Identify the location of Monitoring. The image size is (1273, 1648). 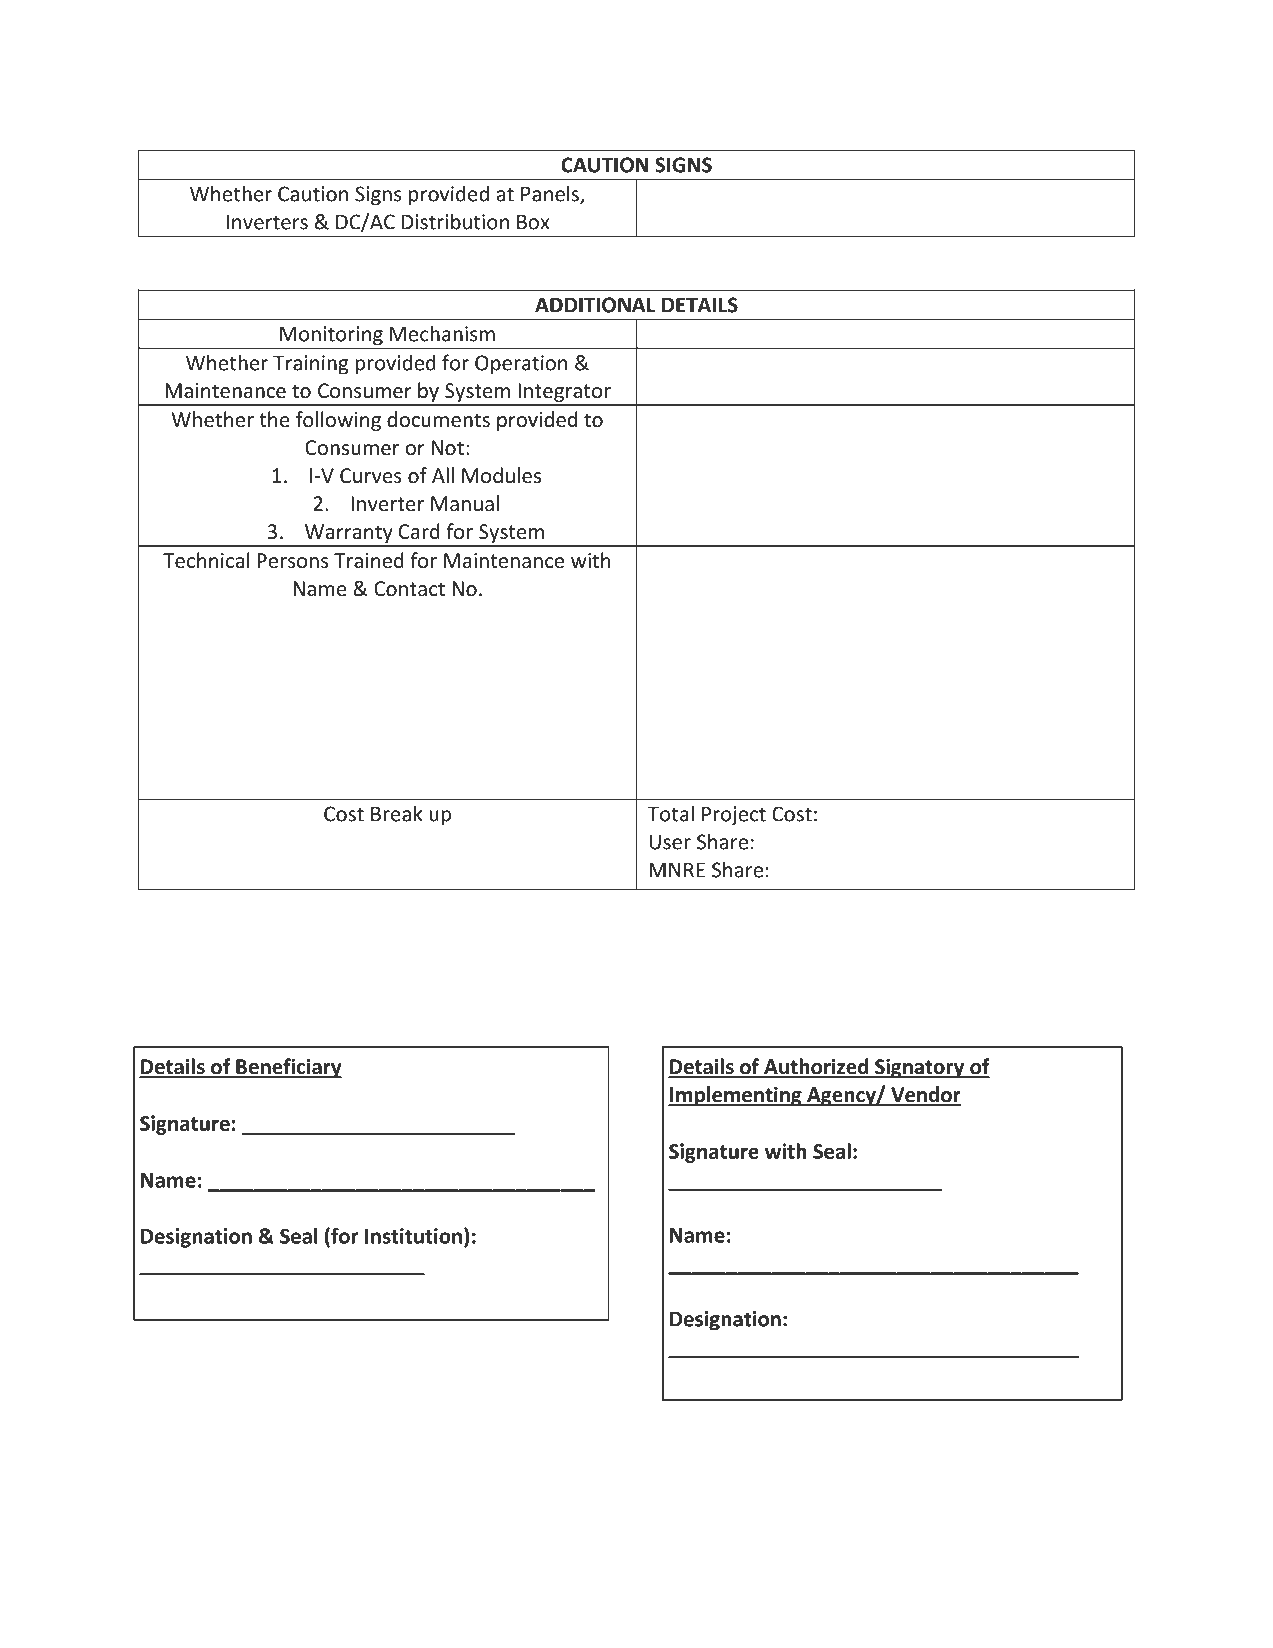
(331, 337).
